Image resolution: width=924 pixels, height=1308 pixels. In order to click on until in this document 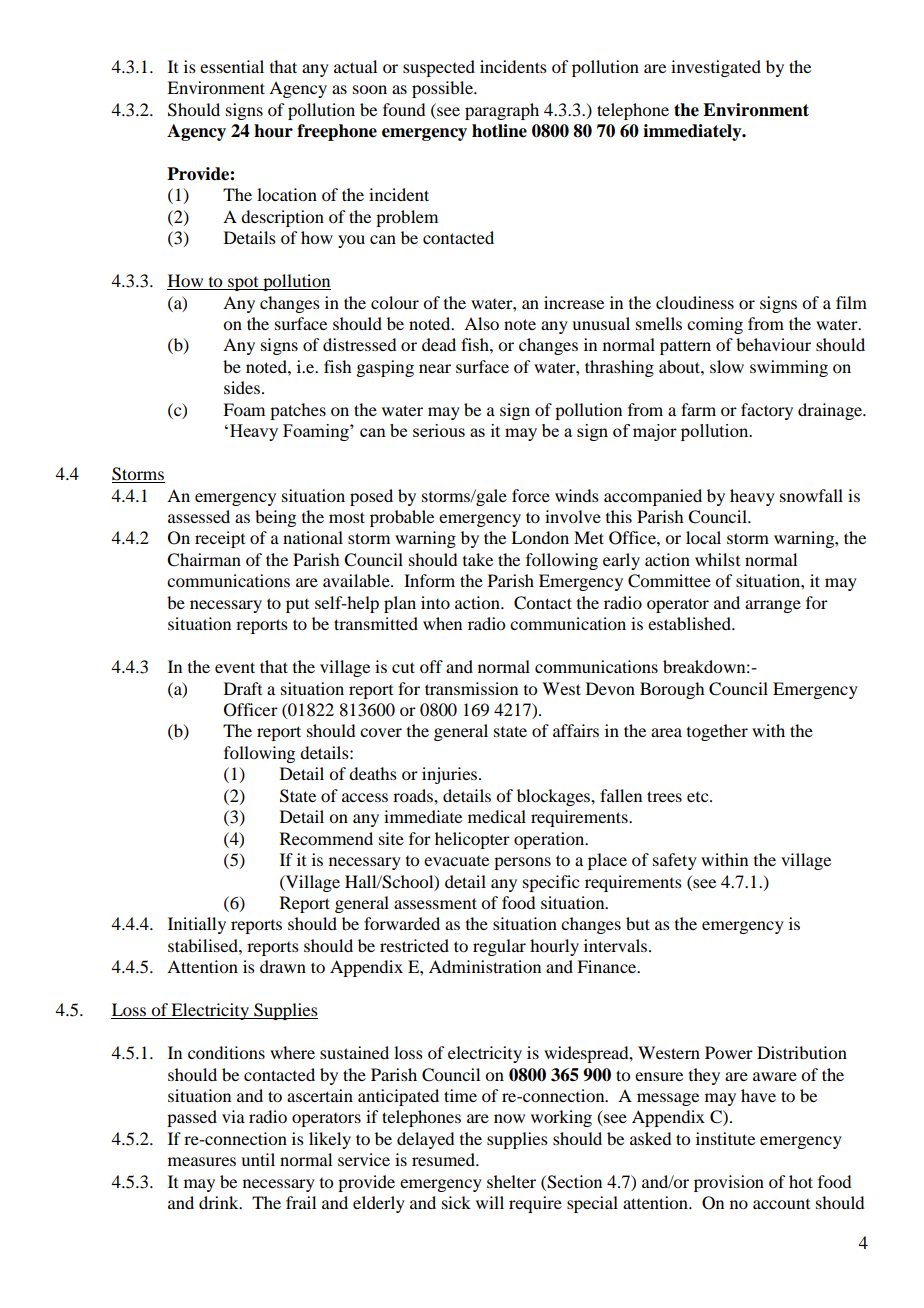, I will do `click(258, 1159)`.
